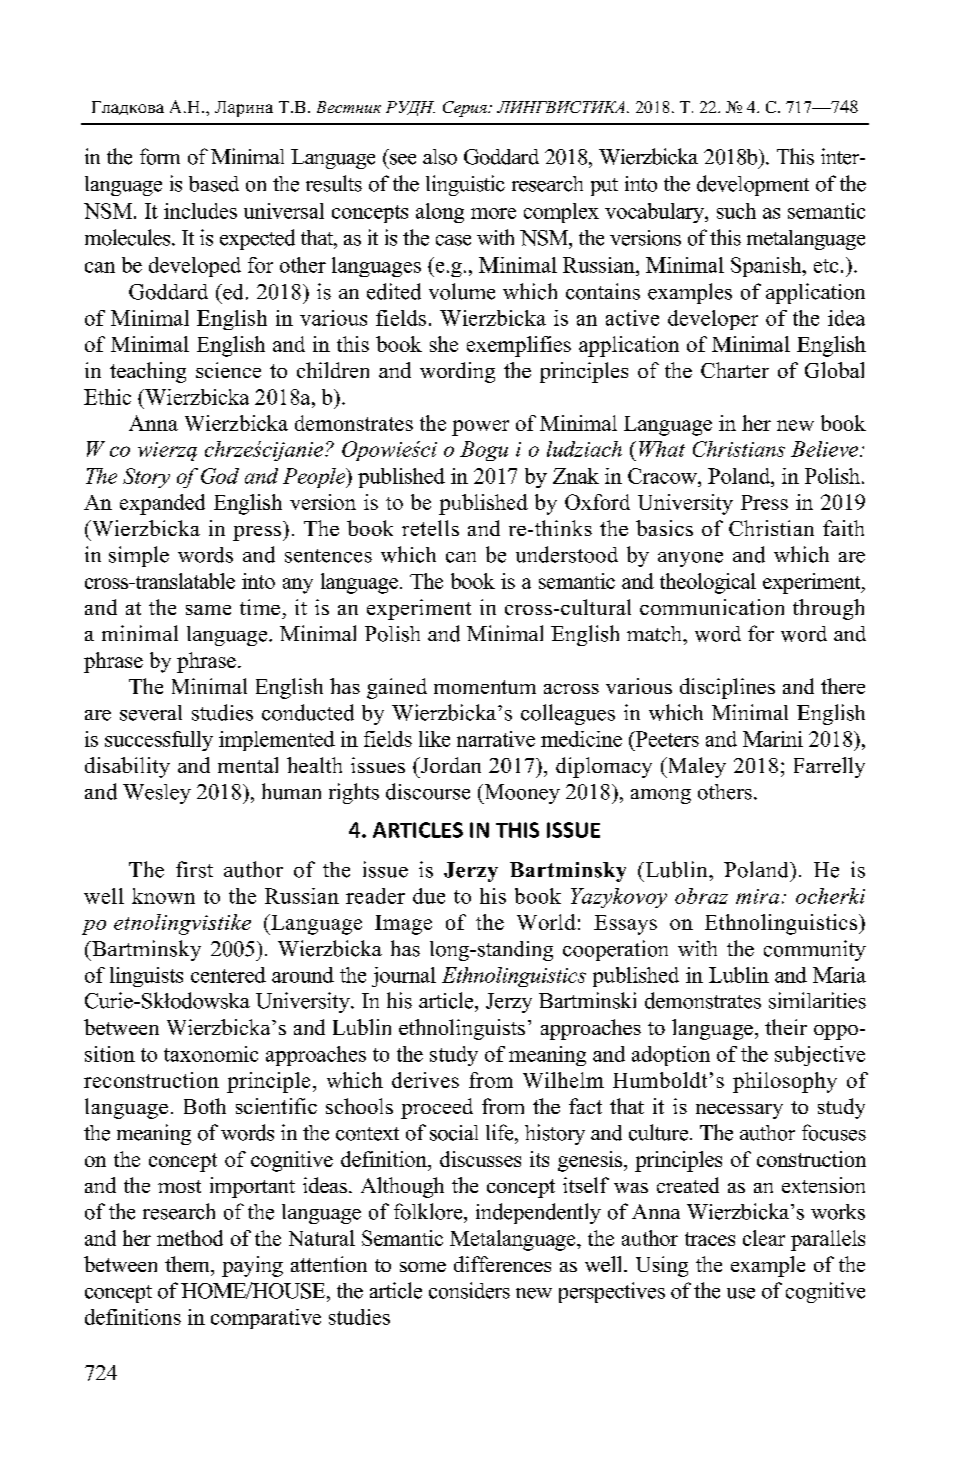  What do you see at coordinates (493, 213) in the image?
I see `more` at bounding box center [493, 213].
